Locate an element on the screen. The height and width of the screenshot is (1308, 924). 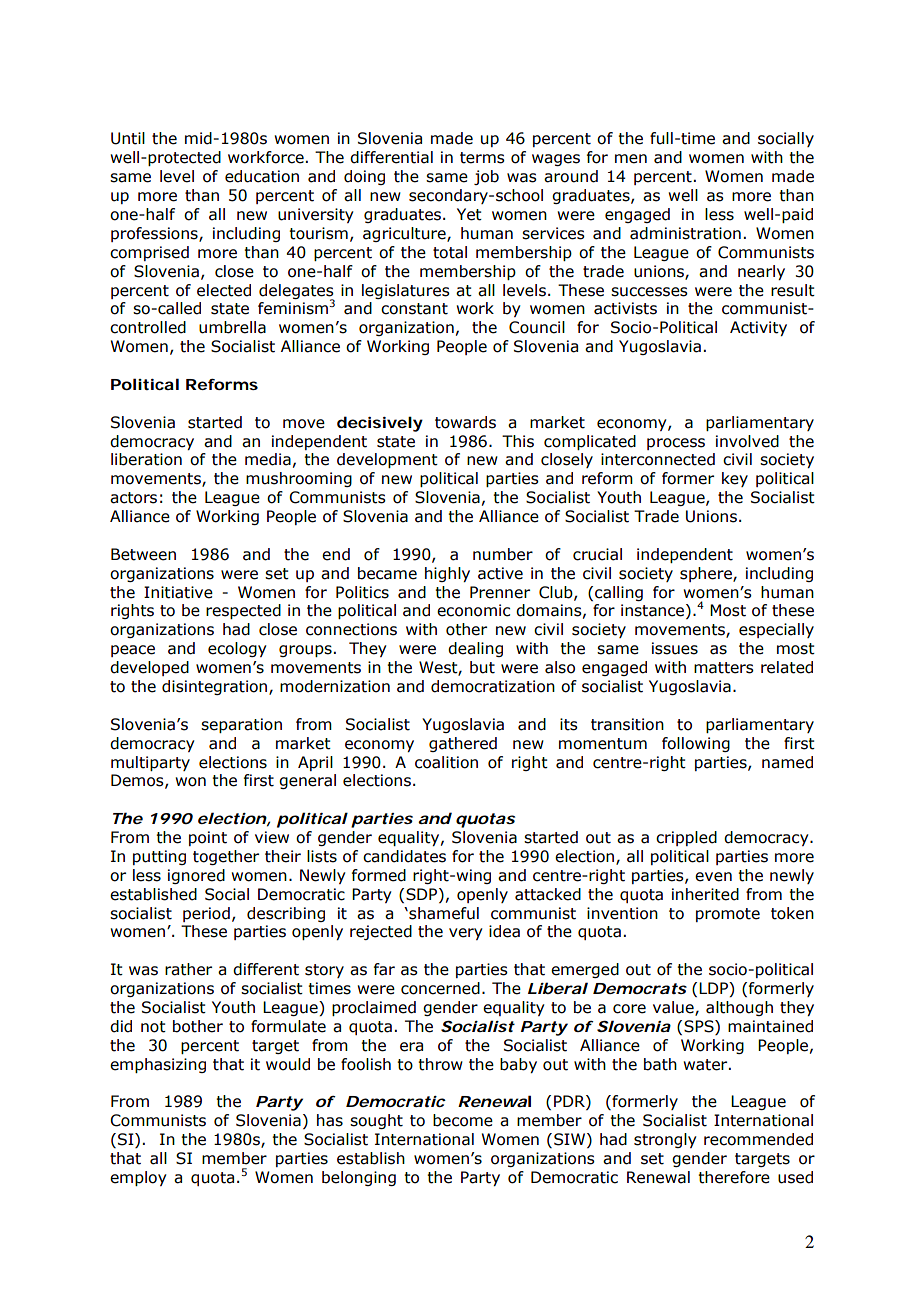
terms is located at coordinates (482, 158).
